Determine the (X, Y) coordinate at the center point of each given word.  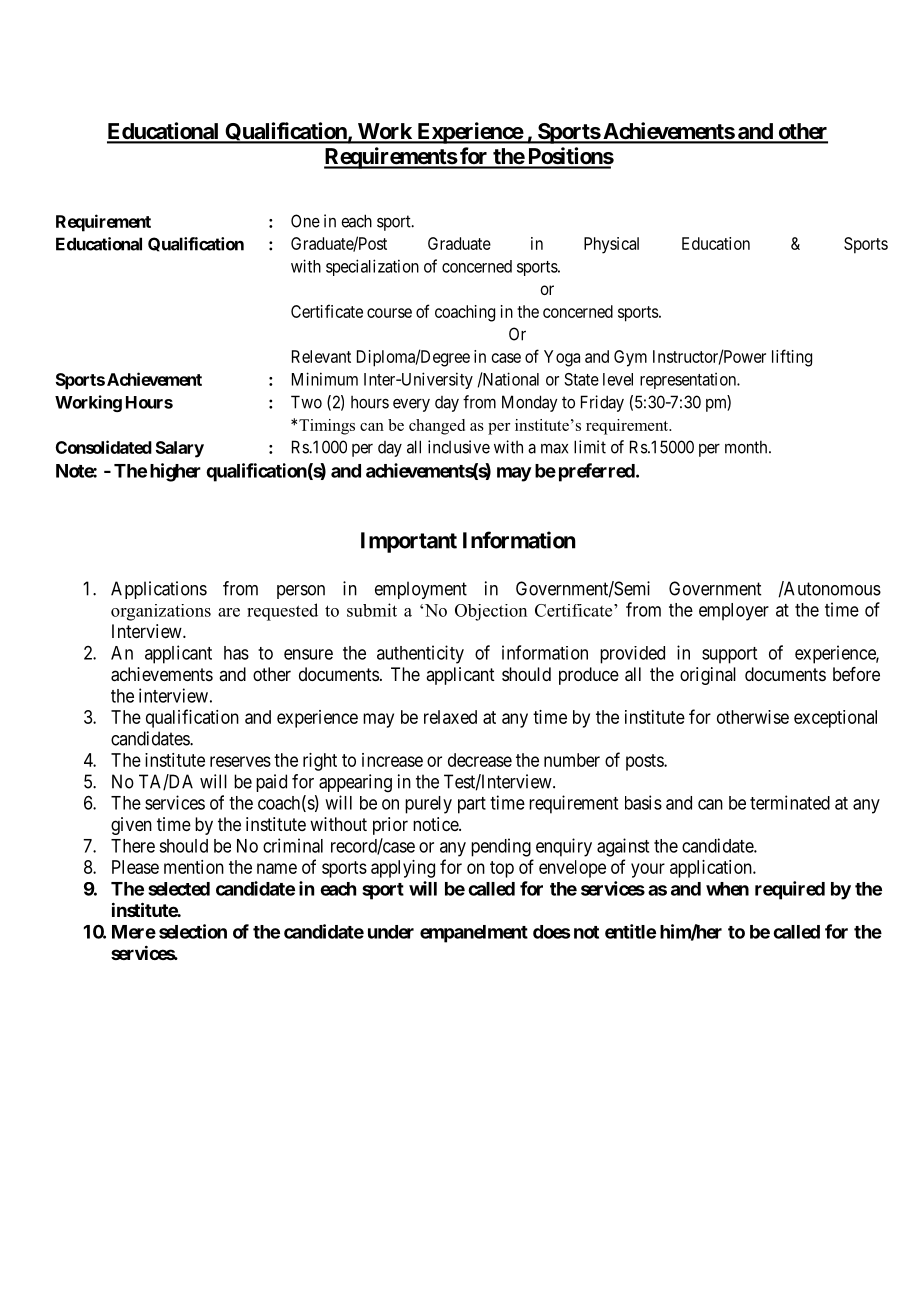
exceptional (835, 719)
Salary (180, 449)
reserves (240, 761)
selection (193, 931)
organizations (161, 612)
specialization (372, 267)
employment (421, 590)
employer (734, 612)
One (305, 221)
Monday (530, 403)
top (502, 869)
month (747, 447)
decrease (480, 760)
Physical (611, 245)
